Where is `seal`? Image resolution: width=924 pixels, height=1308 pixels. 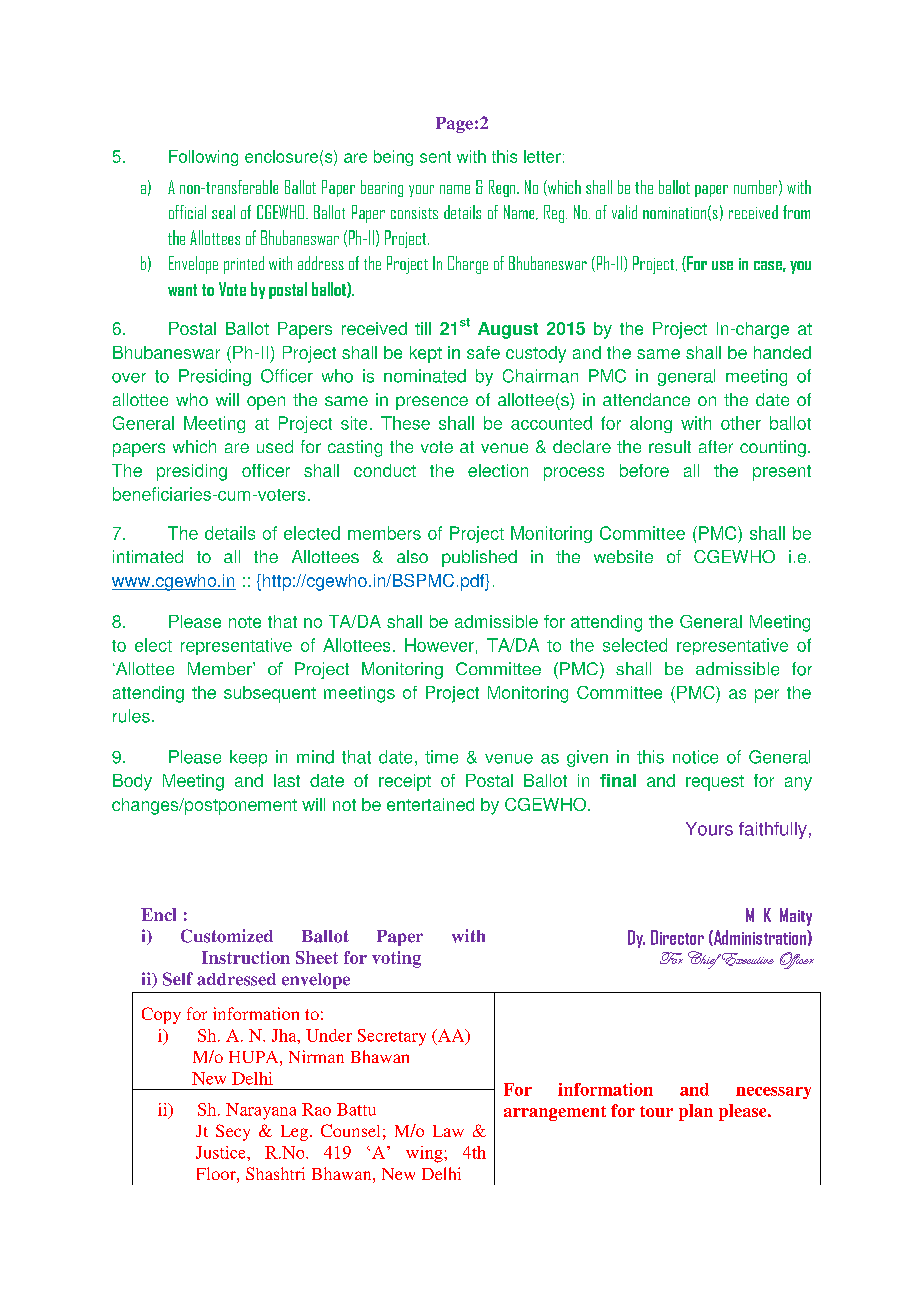 seal is located at coordinates (223, 212).
